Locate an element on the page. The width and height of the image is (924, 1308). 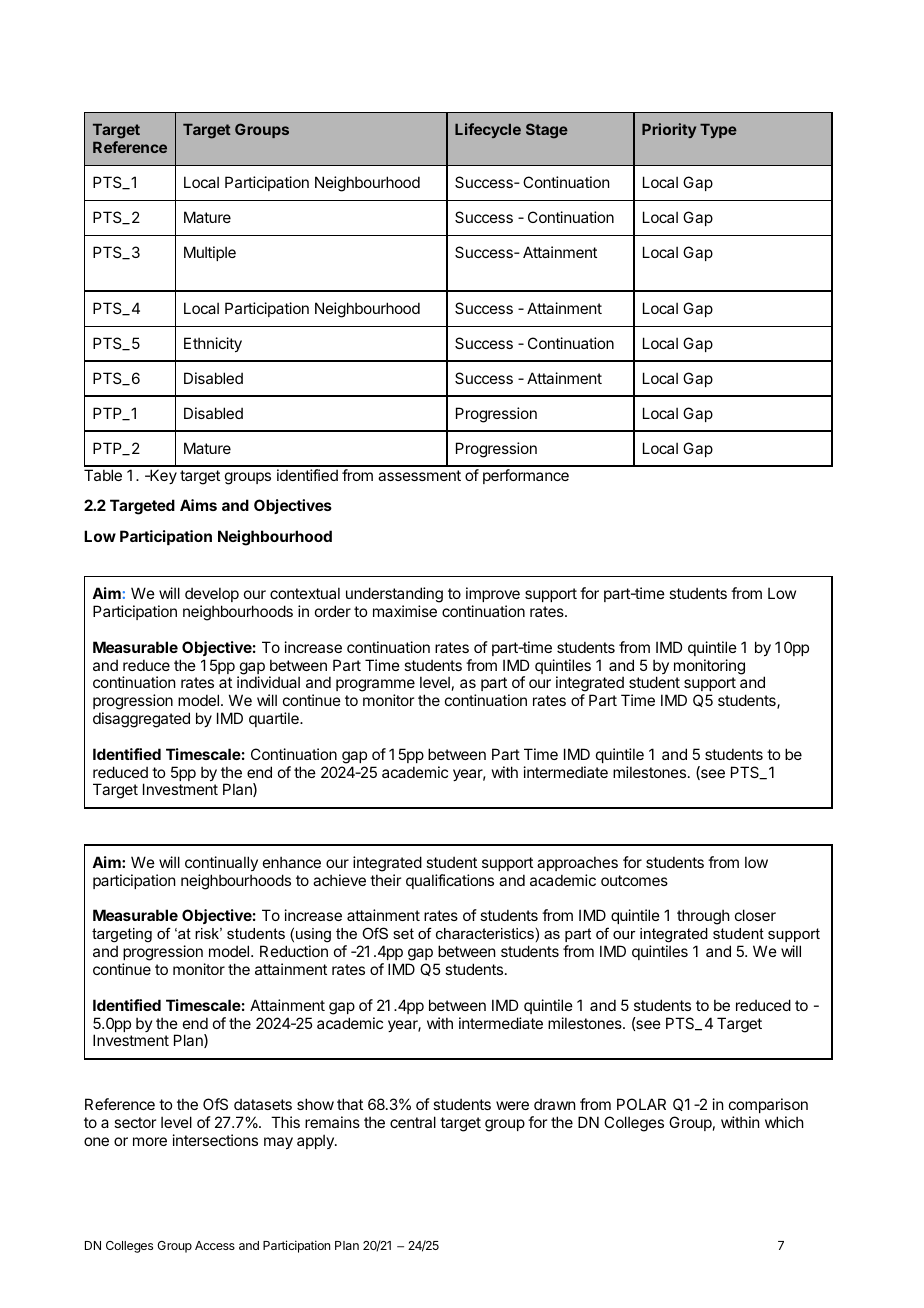
Lifecycle is located at coordinates (488, 130).
